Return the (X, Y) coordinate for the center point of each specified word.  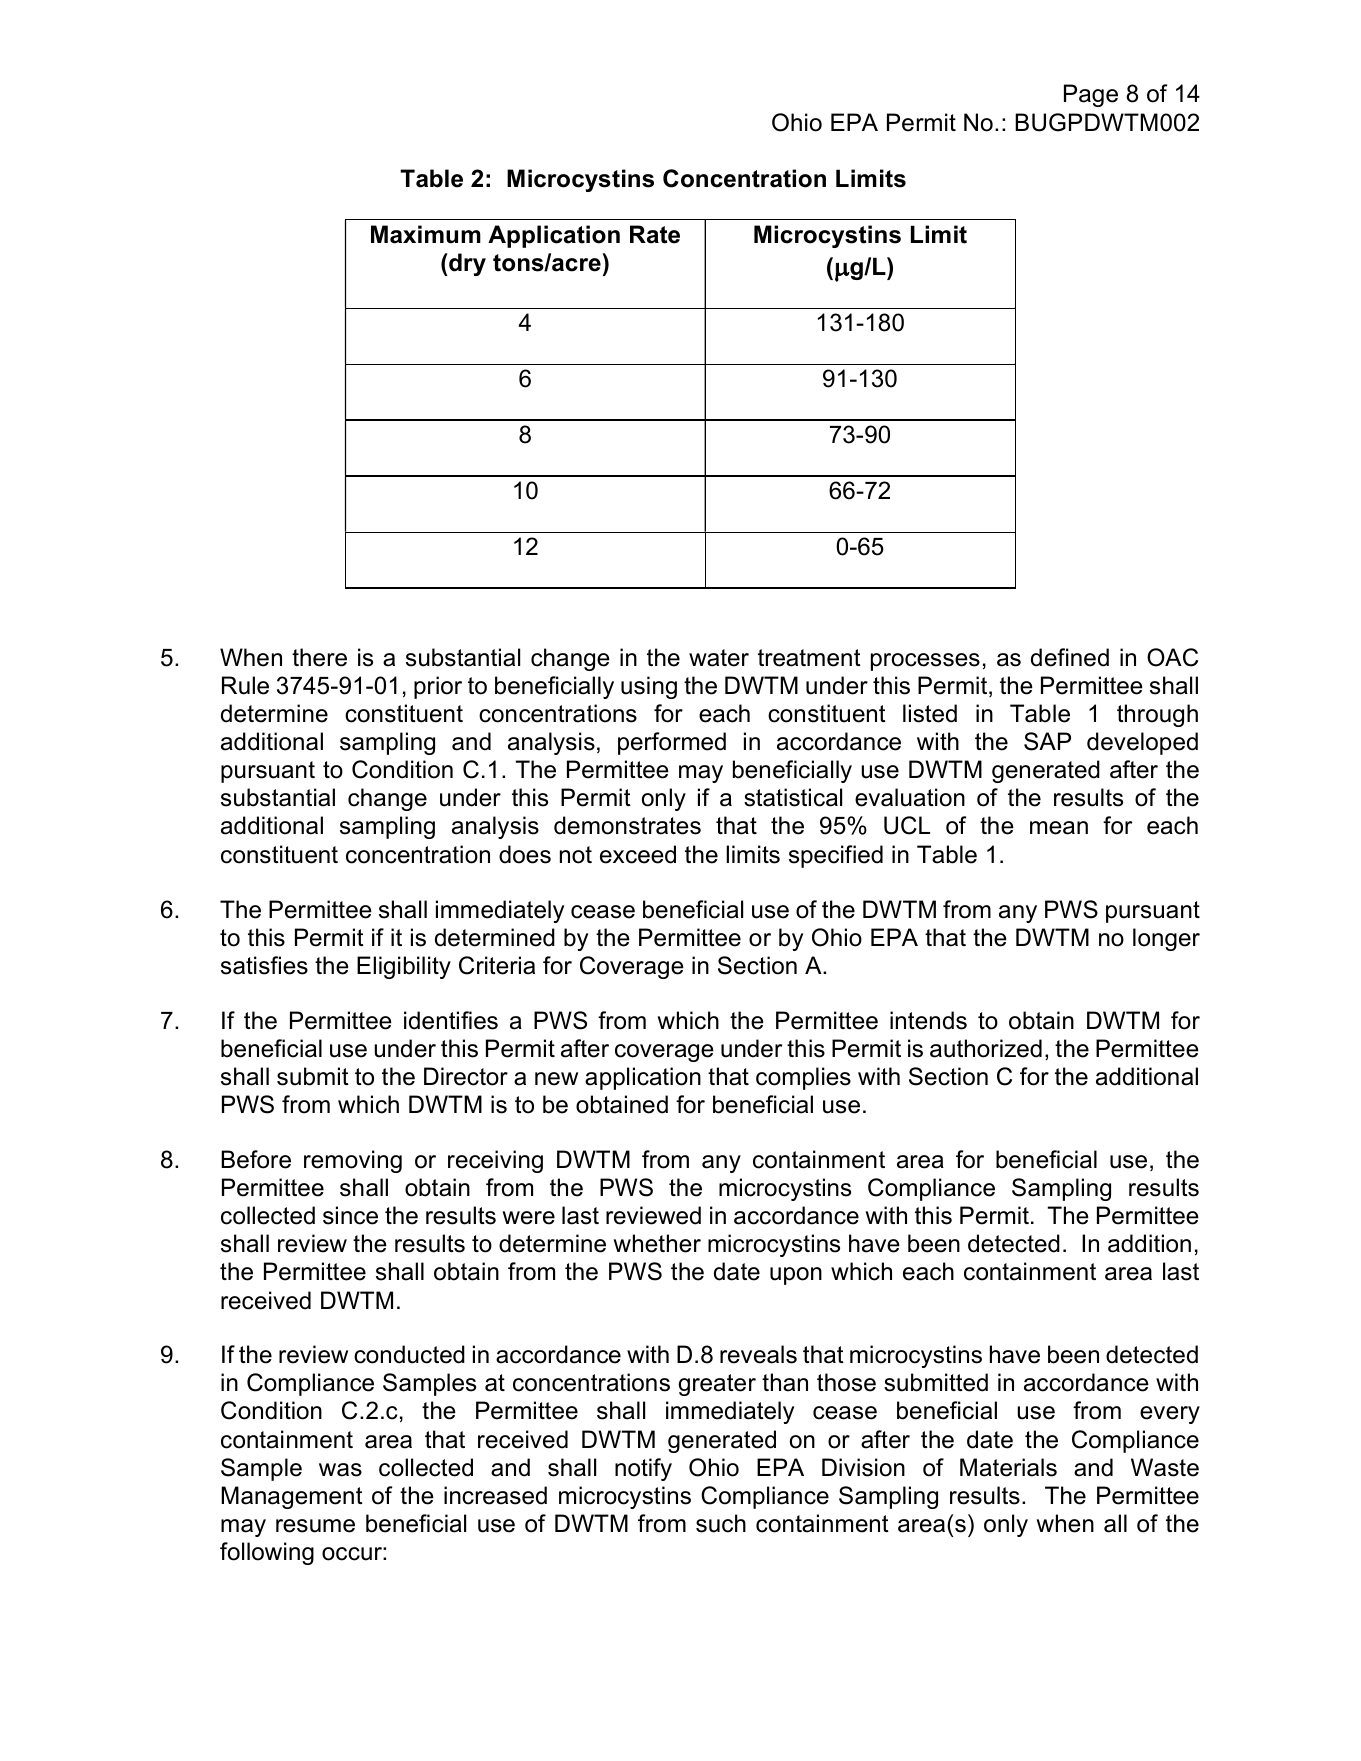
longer (1166, 939)
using (649, 687)
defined (1070, 657)
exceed (638, 854)
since (350, 1215)
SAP (1047, 741)
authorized (986, 1048)
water (719, 658)
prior (438, 687)
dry (466, 264)
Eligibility (404, 967)
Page (1091, 95)
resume (315, 1526)
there (319, 657)
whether (657, 1243)
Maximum (426, 234)
